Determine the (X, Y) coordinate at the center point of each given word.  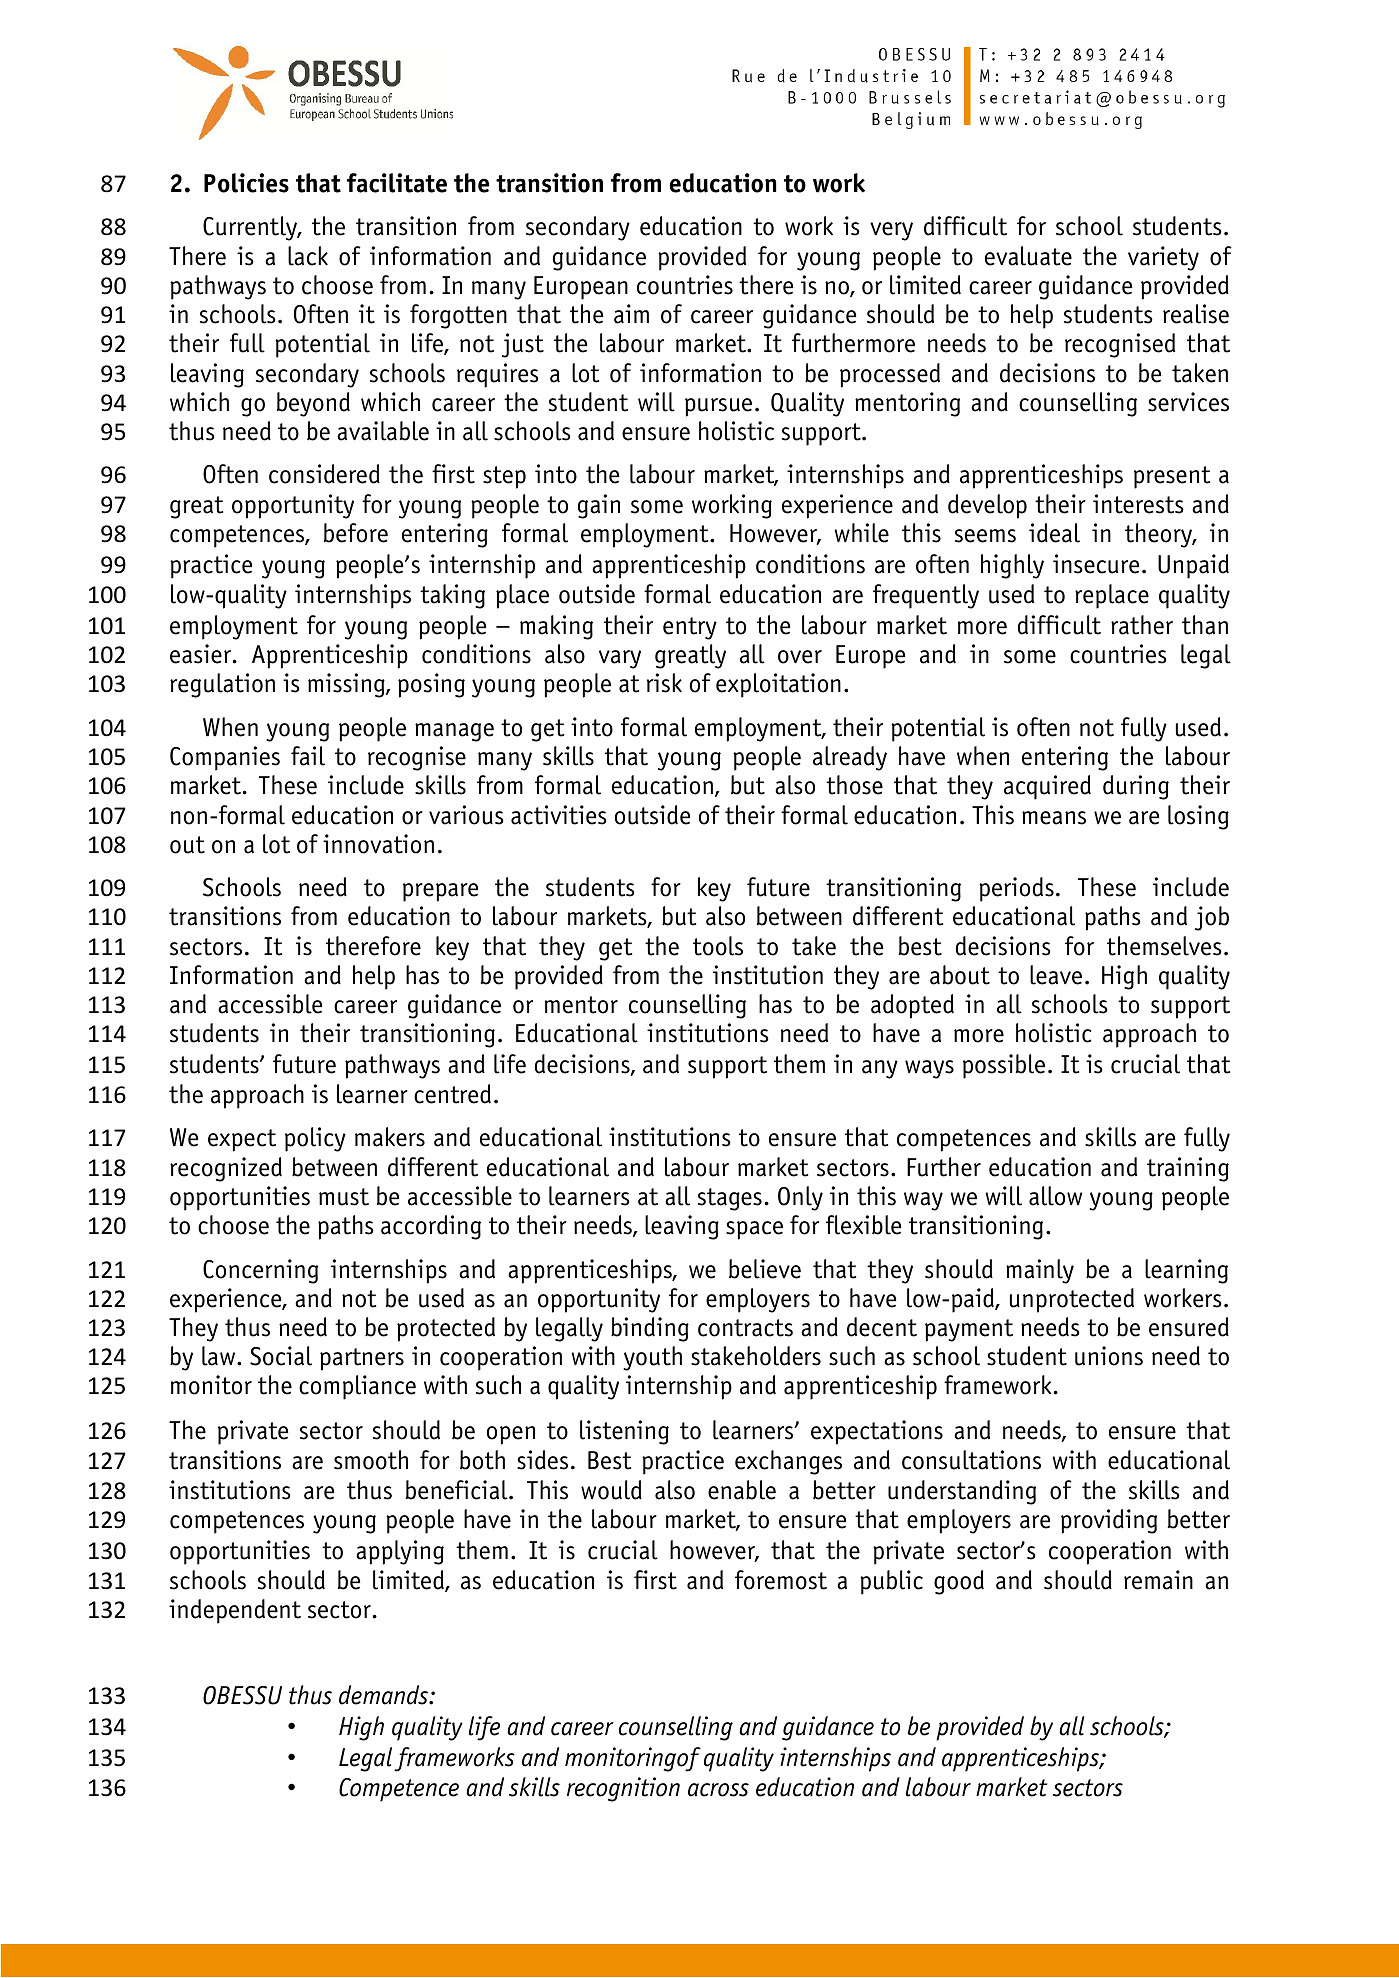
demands (385, 1695)
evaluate (1028, 256)
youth (652, 1358)
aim (631, 314)
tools (718, 946)
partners (362, 1359)
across (718, 1790)
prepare (440, 892)
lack (308, 256)
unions (1109, 1356)
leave (1056, 975)
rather (1142, 625)
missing (347, 685)
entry (690, 628)
